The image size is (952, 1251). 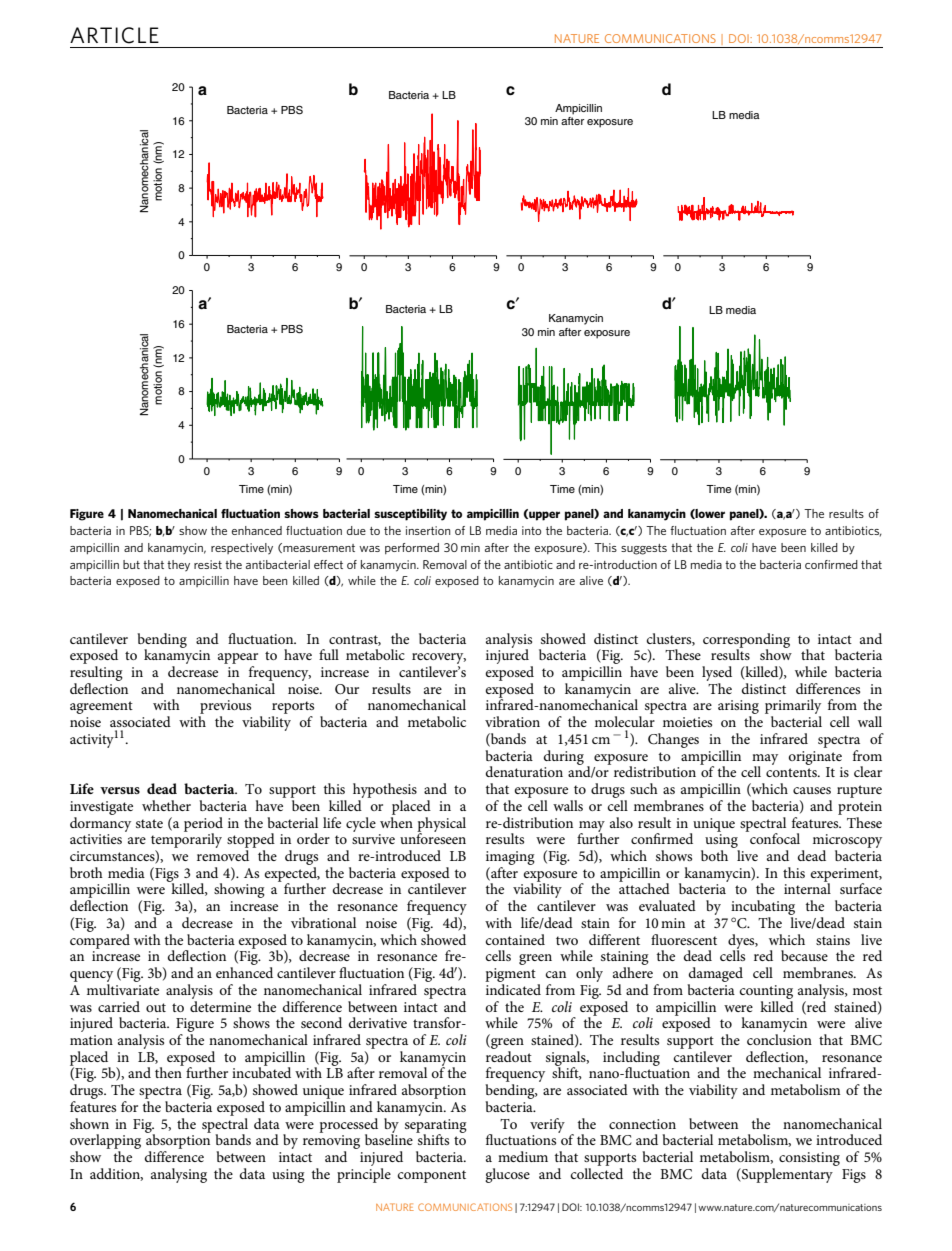 I want to click on performed, so click(x=412, y=548).
